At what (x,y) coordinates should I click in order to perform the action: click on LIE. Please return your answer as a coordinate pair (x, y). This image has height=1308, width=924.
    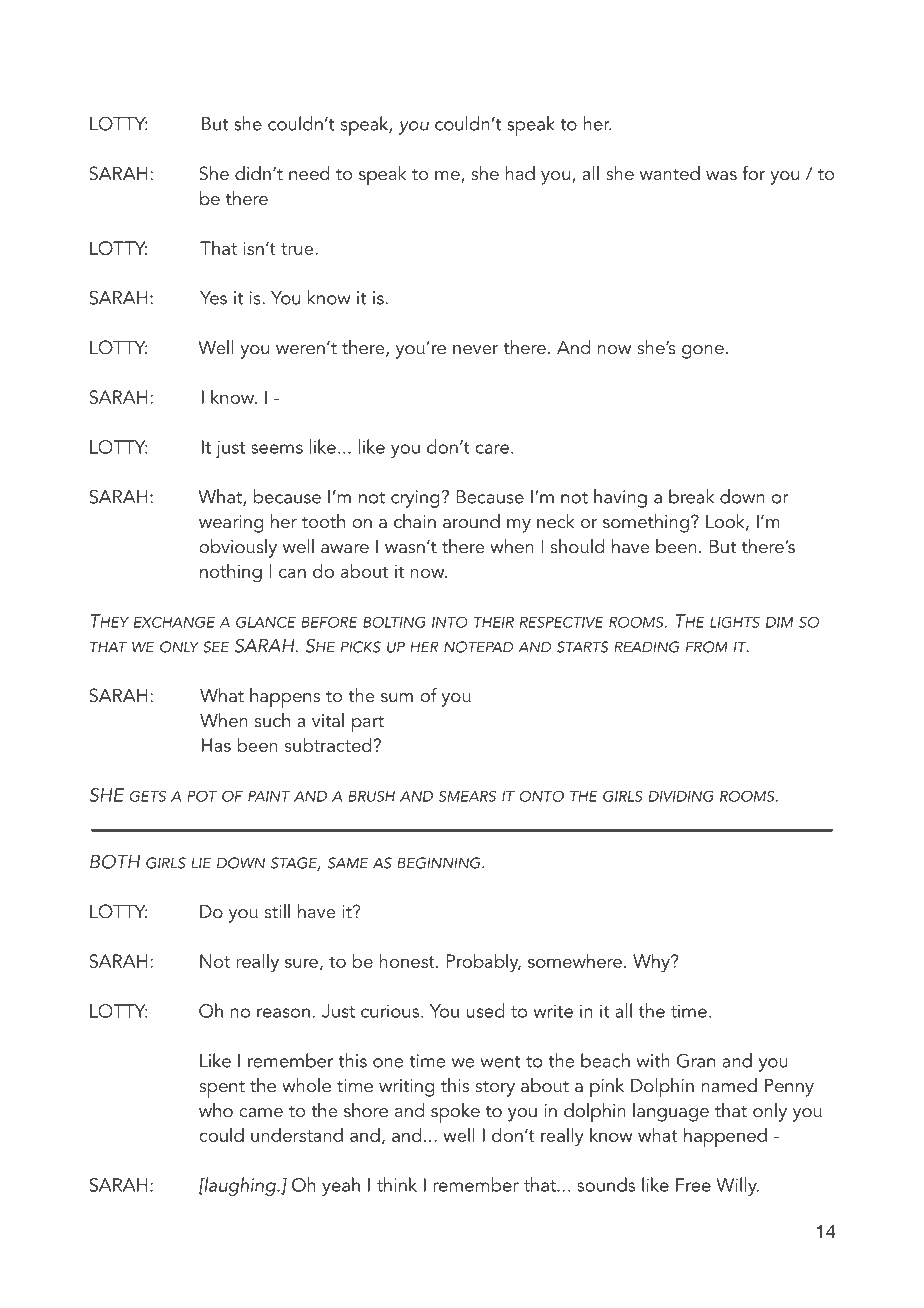
    Looking at the image, I should click on (201, 863).
